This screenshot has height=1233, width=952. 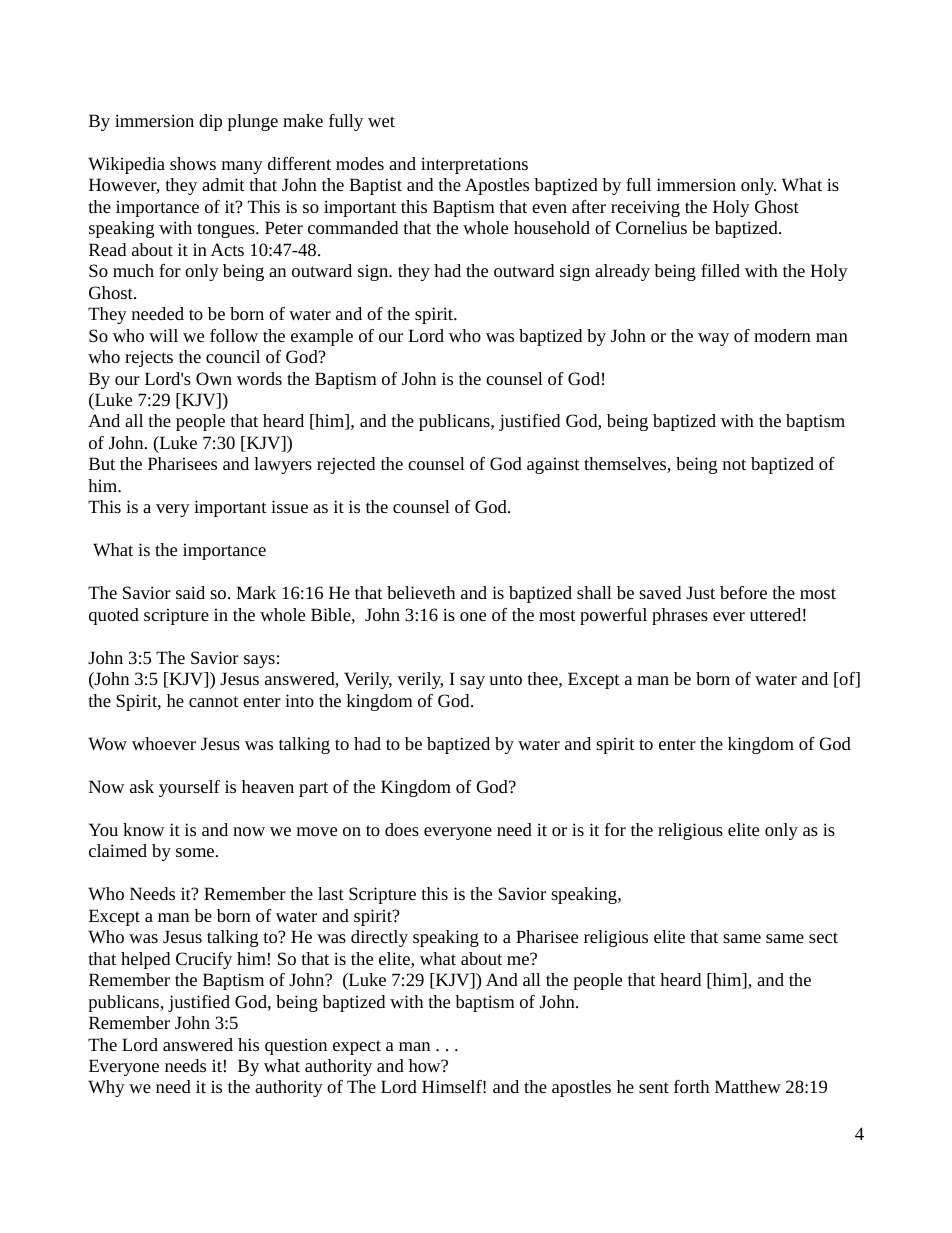 What do you see at coordinates (357, 1047) in the screenshot?
I see `expect` at bounding box center [357, 1047].
